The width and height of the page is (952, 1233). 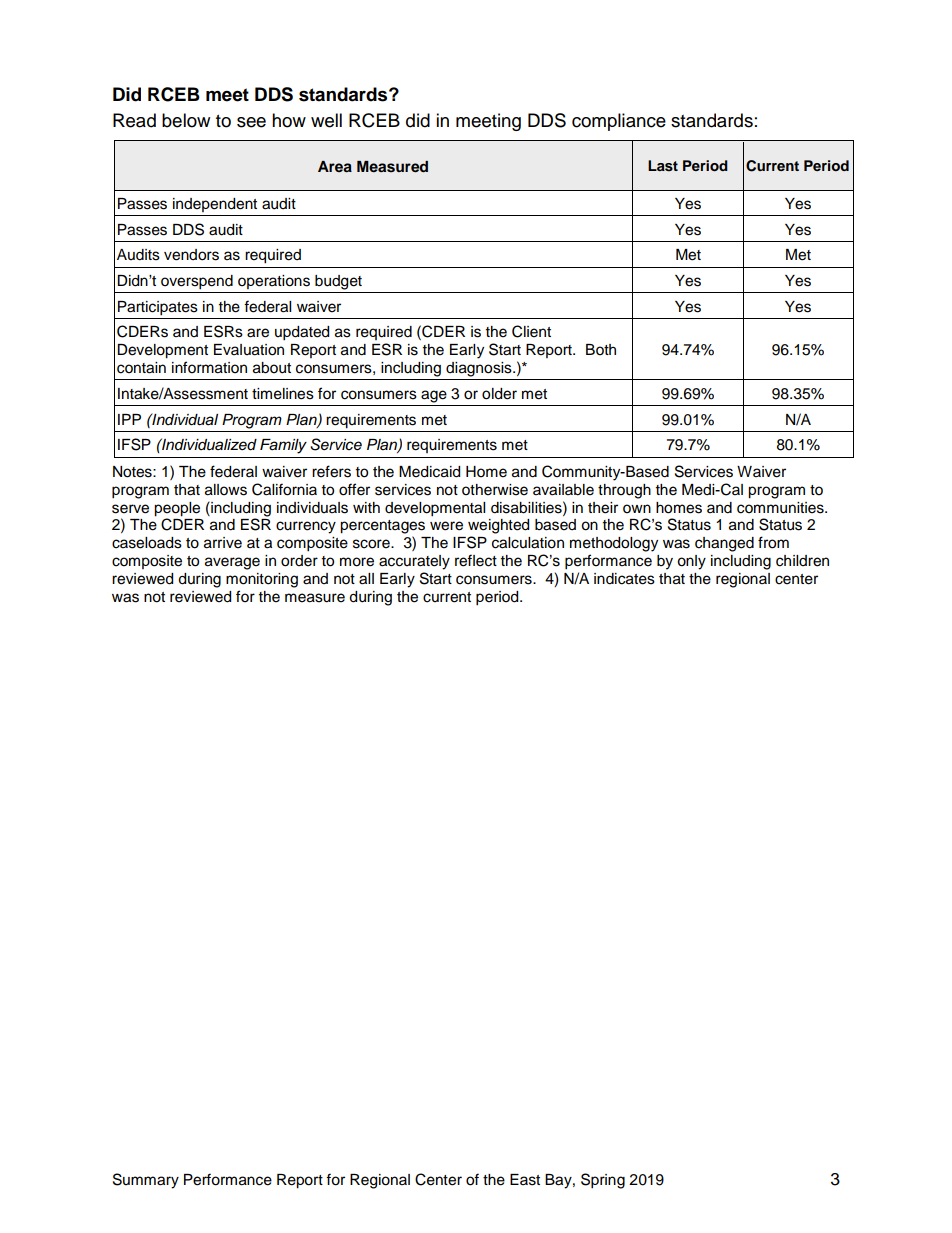 What do you see at coordinates (663, 166) in the page?
I see `Last` at bounding box center [663, 166].
